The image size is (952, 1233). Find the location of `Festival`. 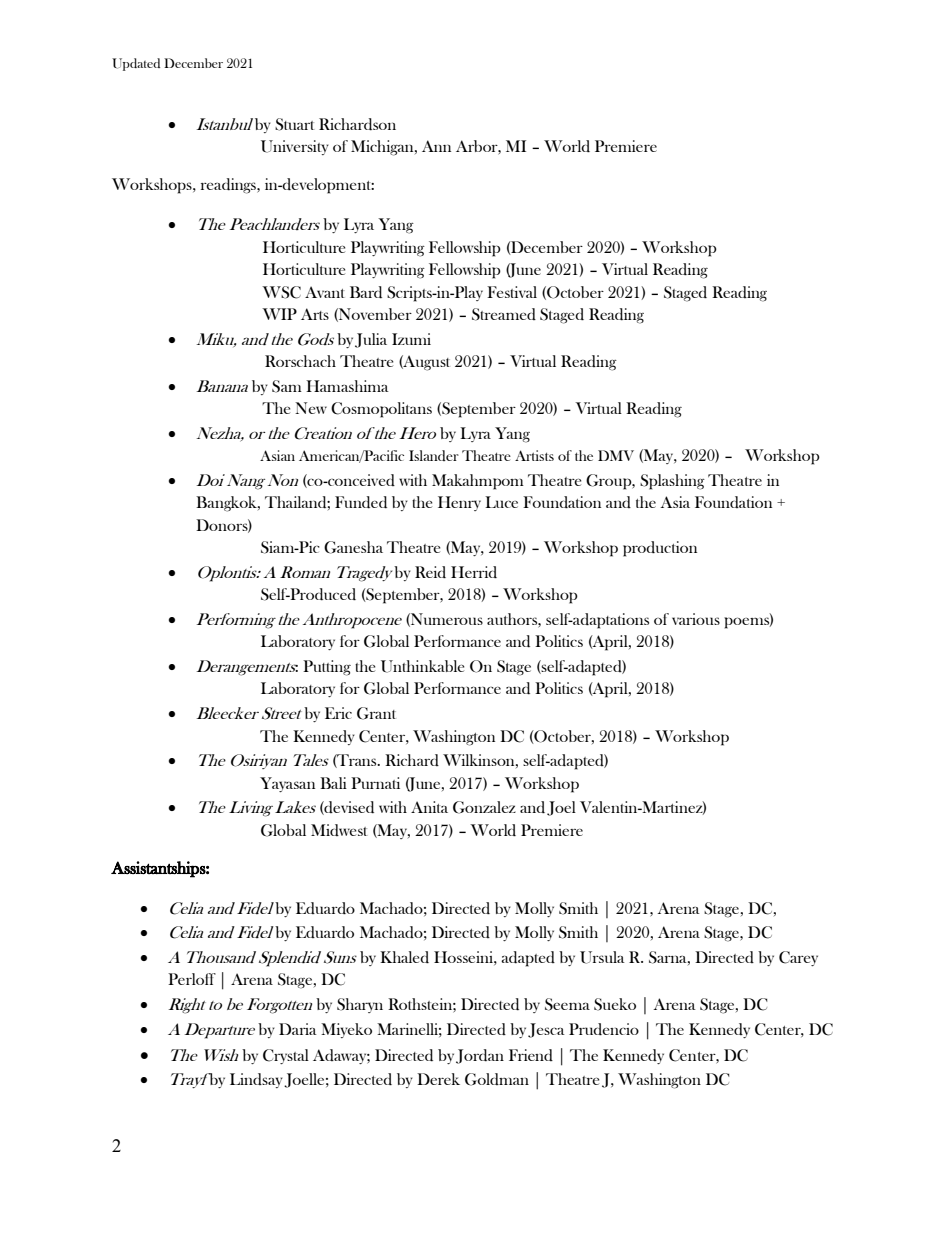

Festival is located at coordinates (512, 292).
